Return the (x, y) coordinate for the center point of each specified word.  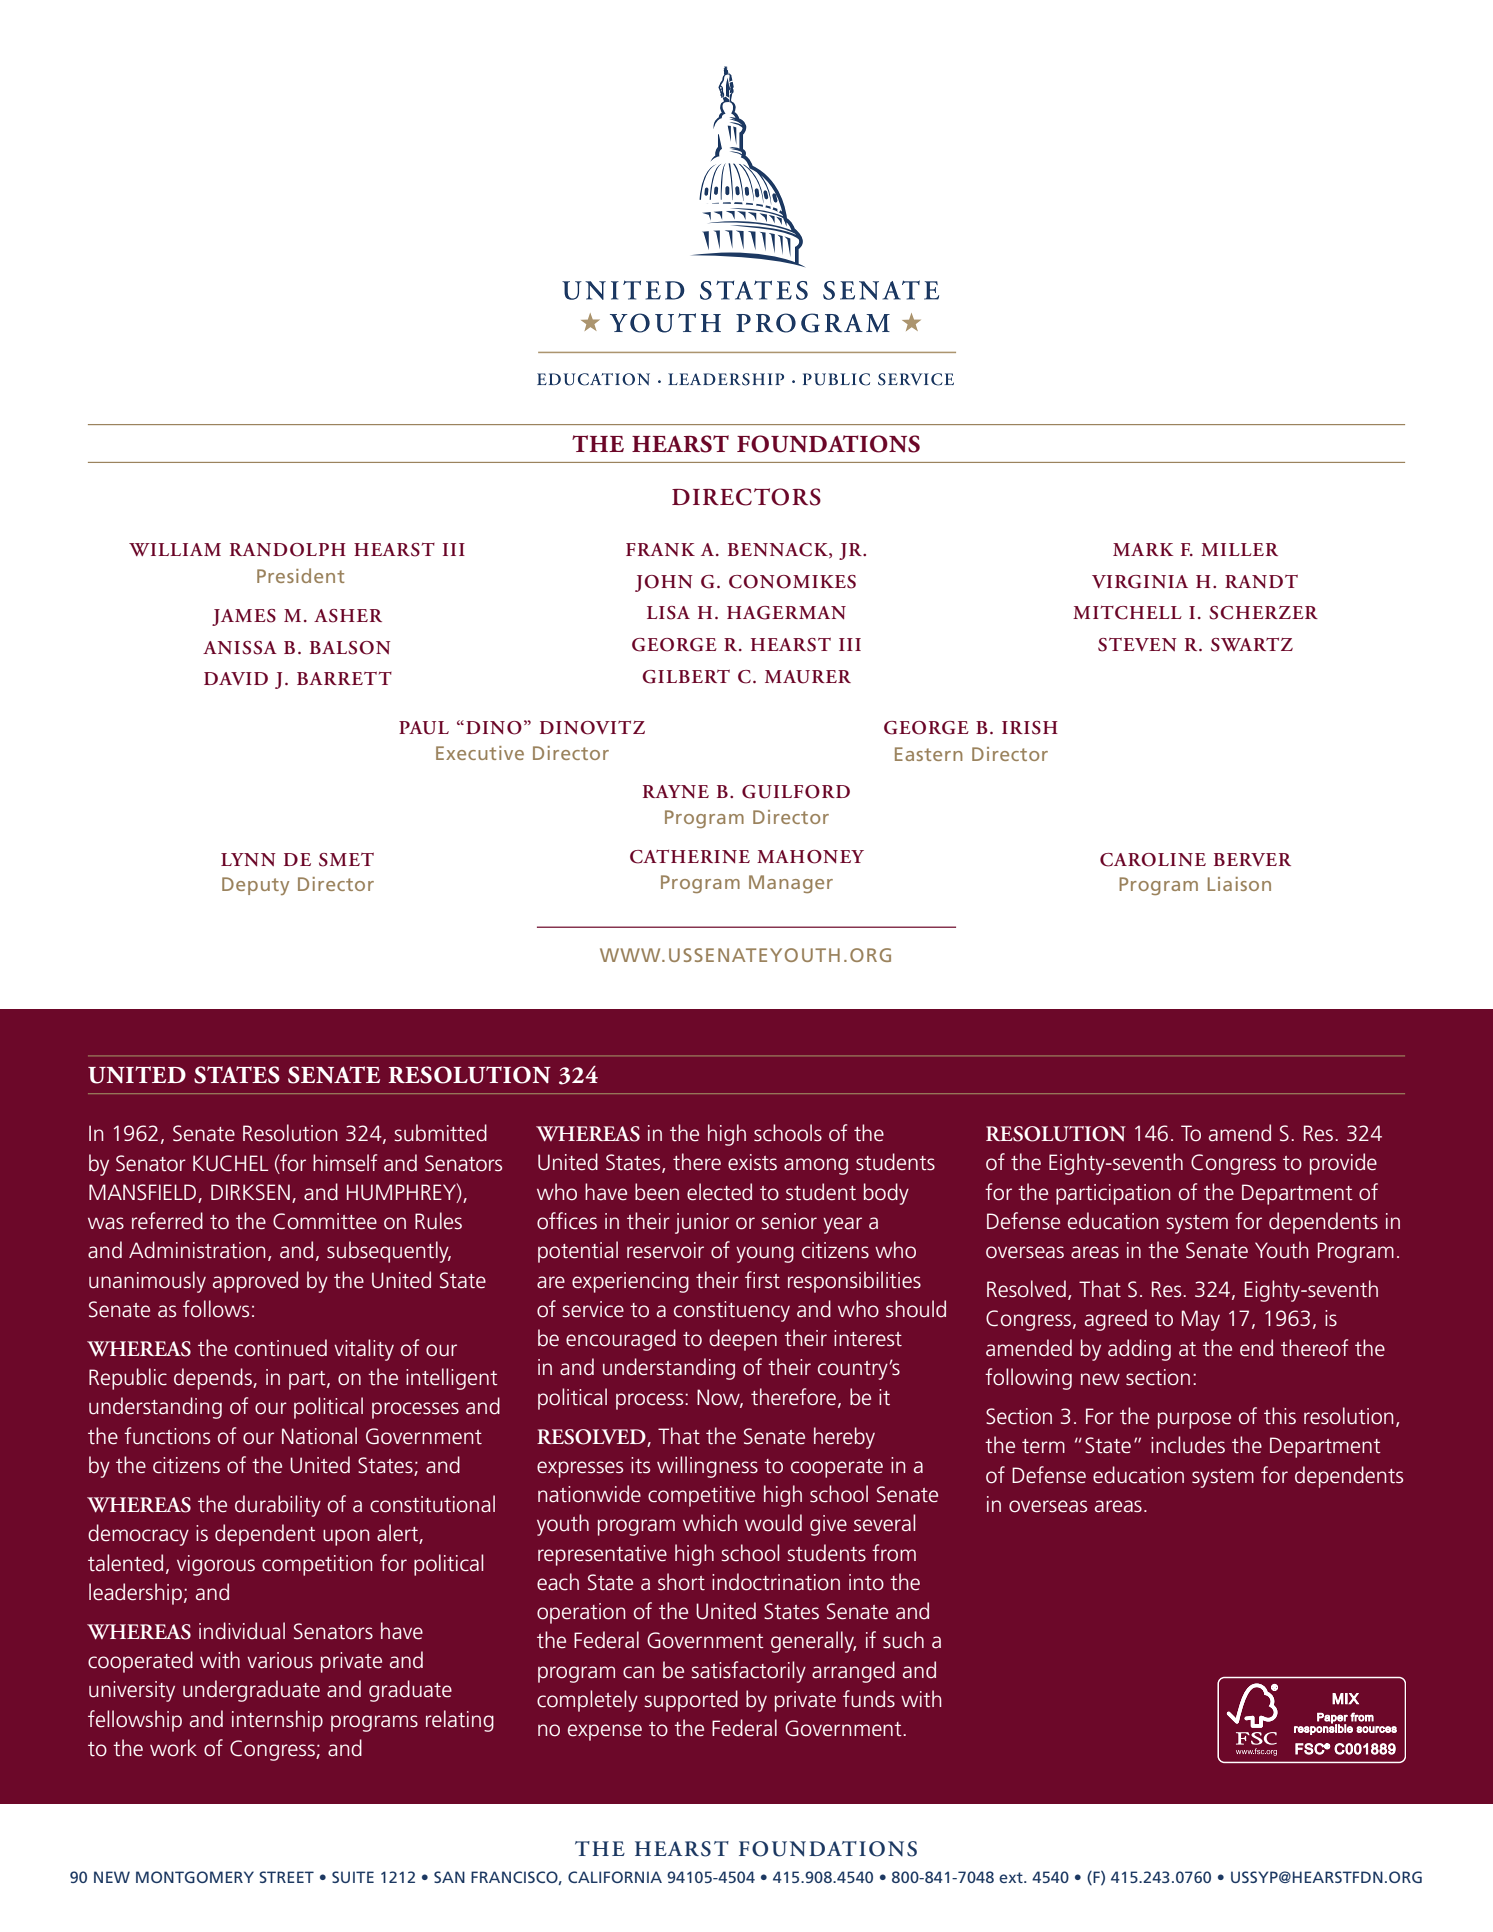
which (710, 1523)
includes (1188, 1445)
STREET (286, 1877)
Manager (791, 884)
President (301, 575)
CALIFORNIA (615, 1877)
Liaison (1239, 884)
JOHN (664, 583)
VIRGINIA (1140, 582)
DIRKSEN (250, 1192)
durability (278, 1506)
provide (1343, 1164)
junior (702, 1223)
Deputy (255, 886)
